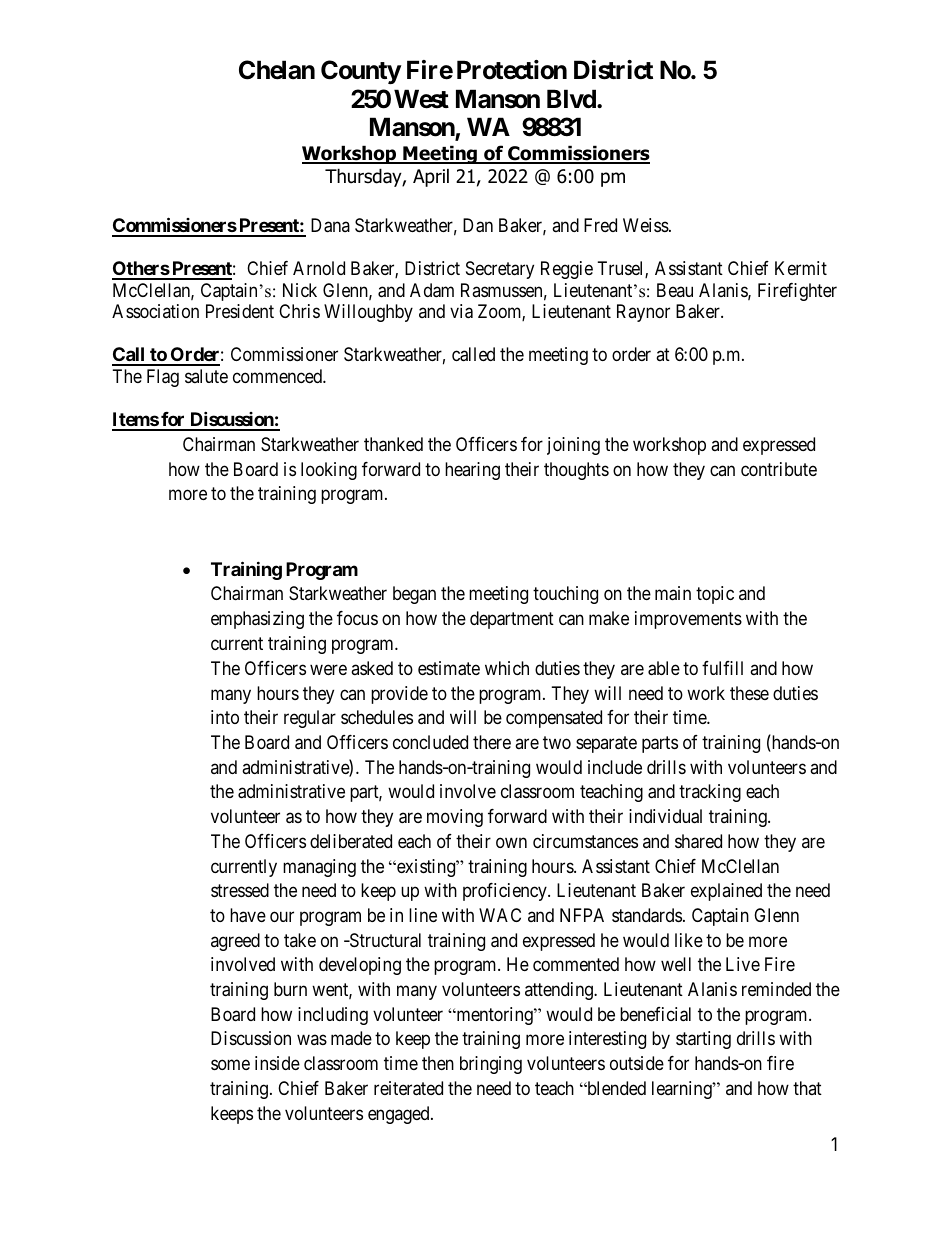  I want to click on County, so click(361, 72).
